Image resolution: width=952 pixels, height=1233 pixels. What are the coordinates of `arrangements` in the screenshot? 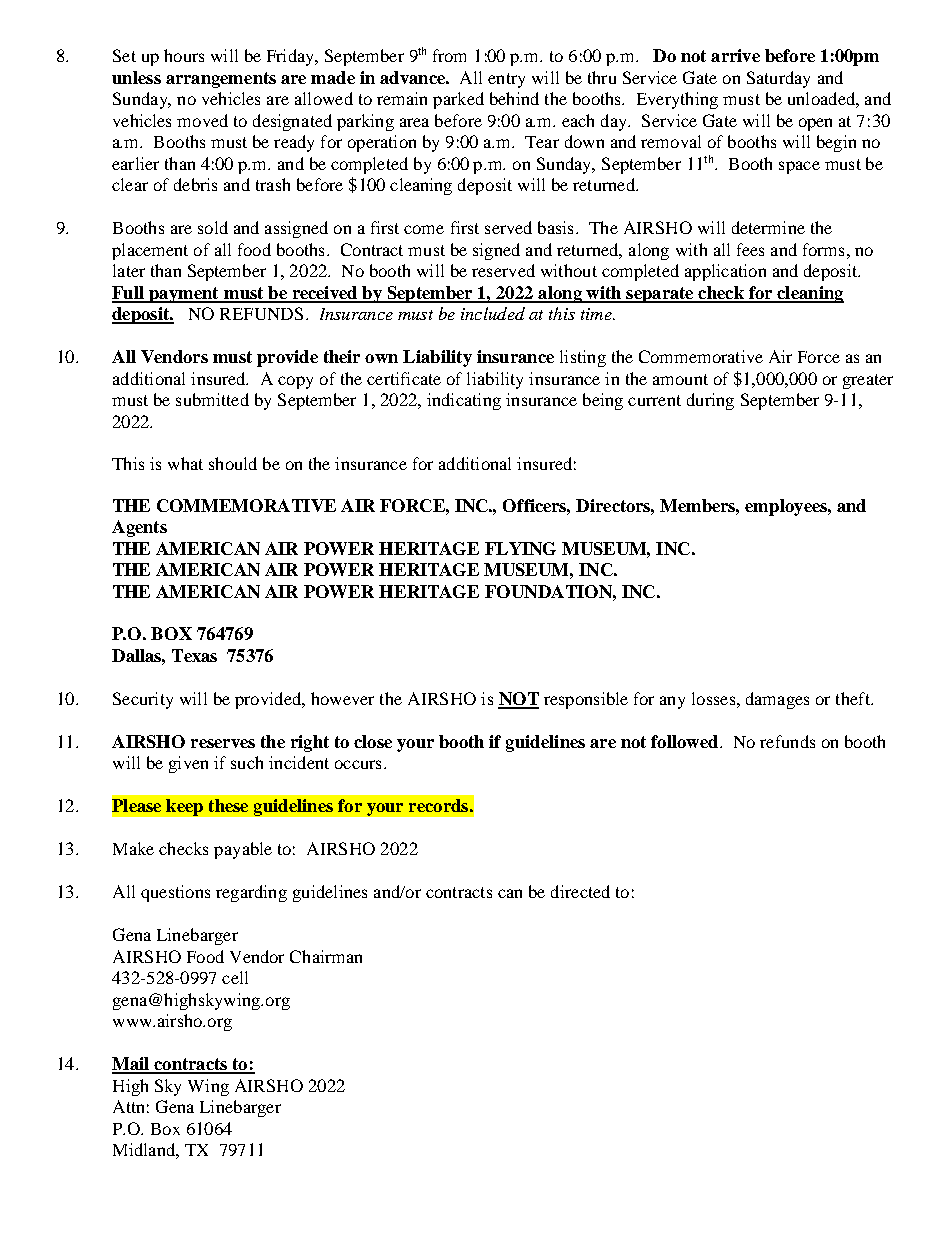 It's located at (221, 80).
